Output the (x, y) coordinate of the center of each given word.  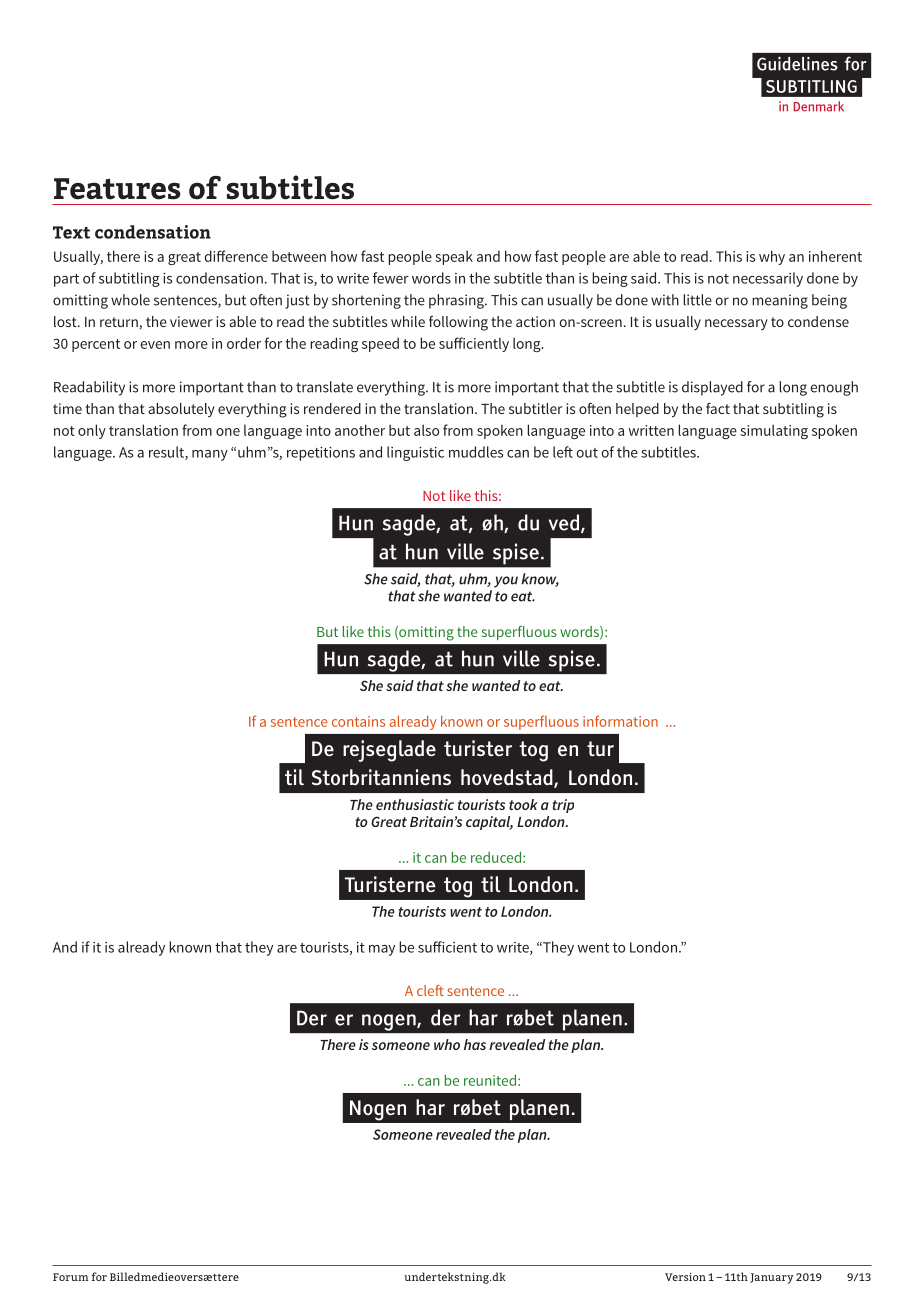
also (426, 430)
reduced (496, 857)
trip (563, 806)
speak (454, 257)
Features (117, 189)
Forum (70, 1277)
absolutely (181, 410)
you (506, 582)
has (475, 1044)
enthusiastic (415, 804)
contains (358, 721)
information (620, 721)
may (382, 950)
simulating (774, 431)
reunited (490, 1080)
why (772, 257)
